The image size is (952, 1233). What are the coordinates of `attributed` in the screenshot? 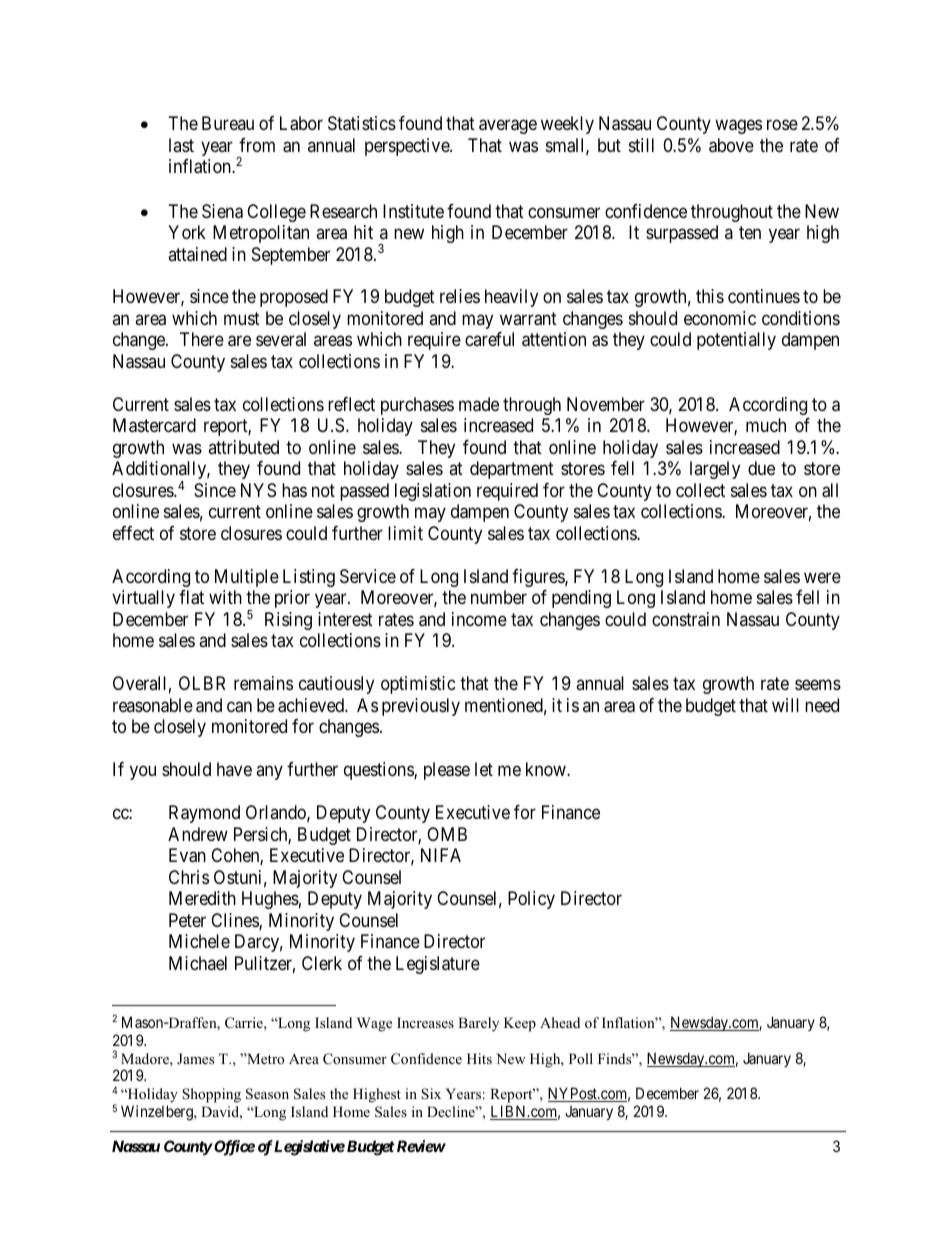 It's located at (243, 447).
